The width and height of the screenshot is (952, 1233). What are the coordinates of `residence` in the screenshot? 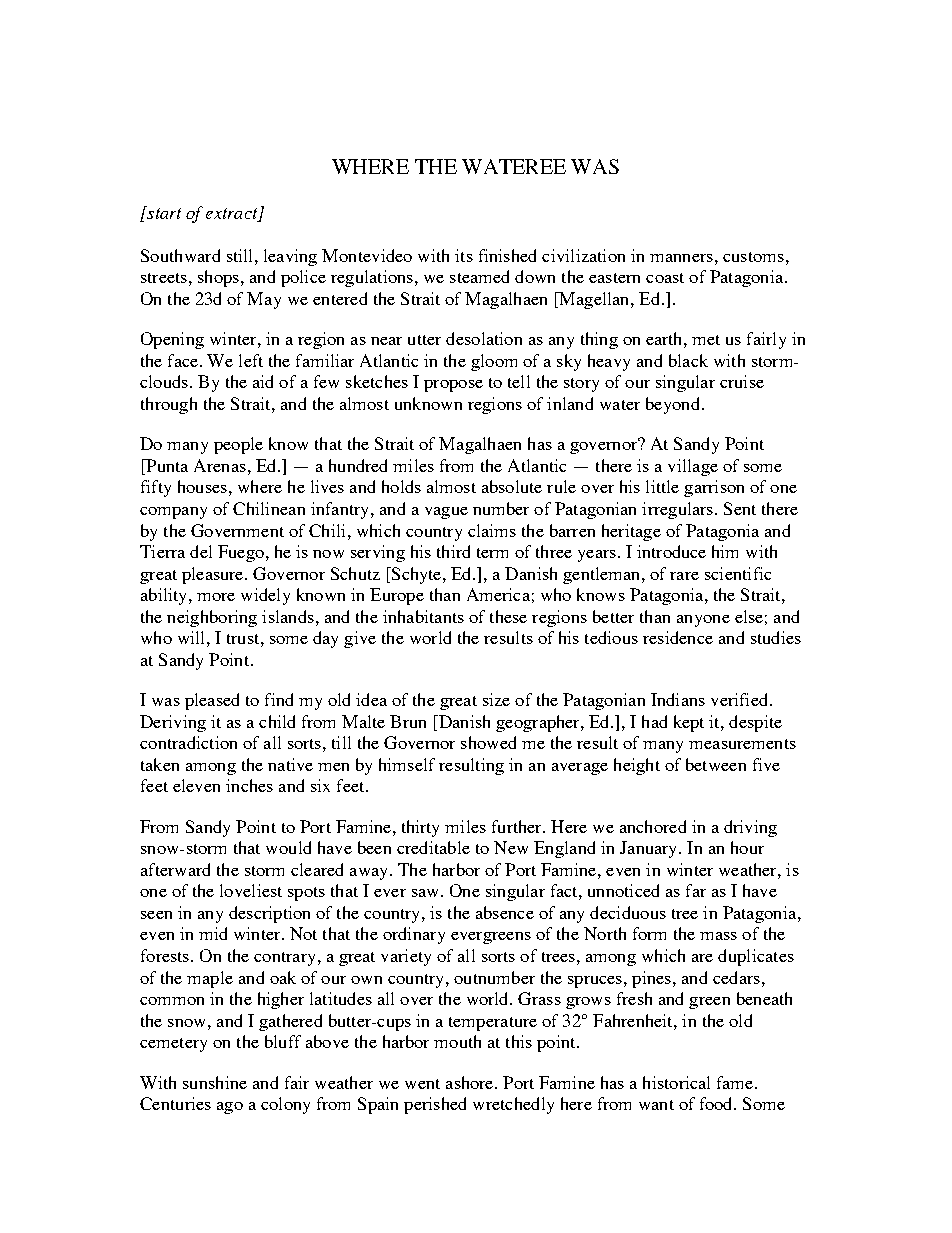 It's located at (678, 637).
